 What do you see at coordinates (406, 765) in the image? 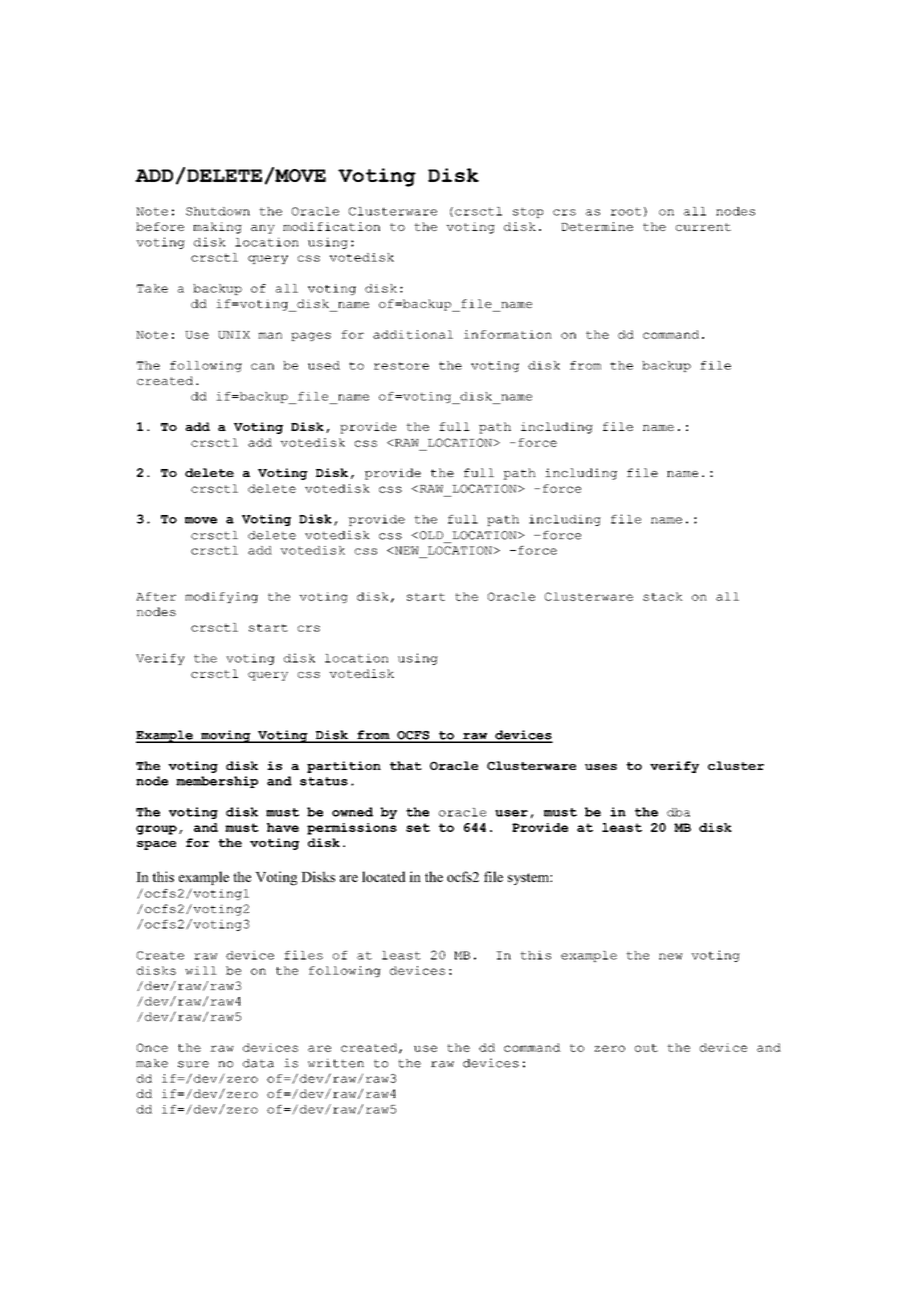
I see `that` at bounding box center [406, 765].
